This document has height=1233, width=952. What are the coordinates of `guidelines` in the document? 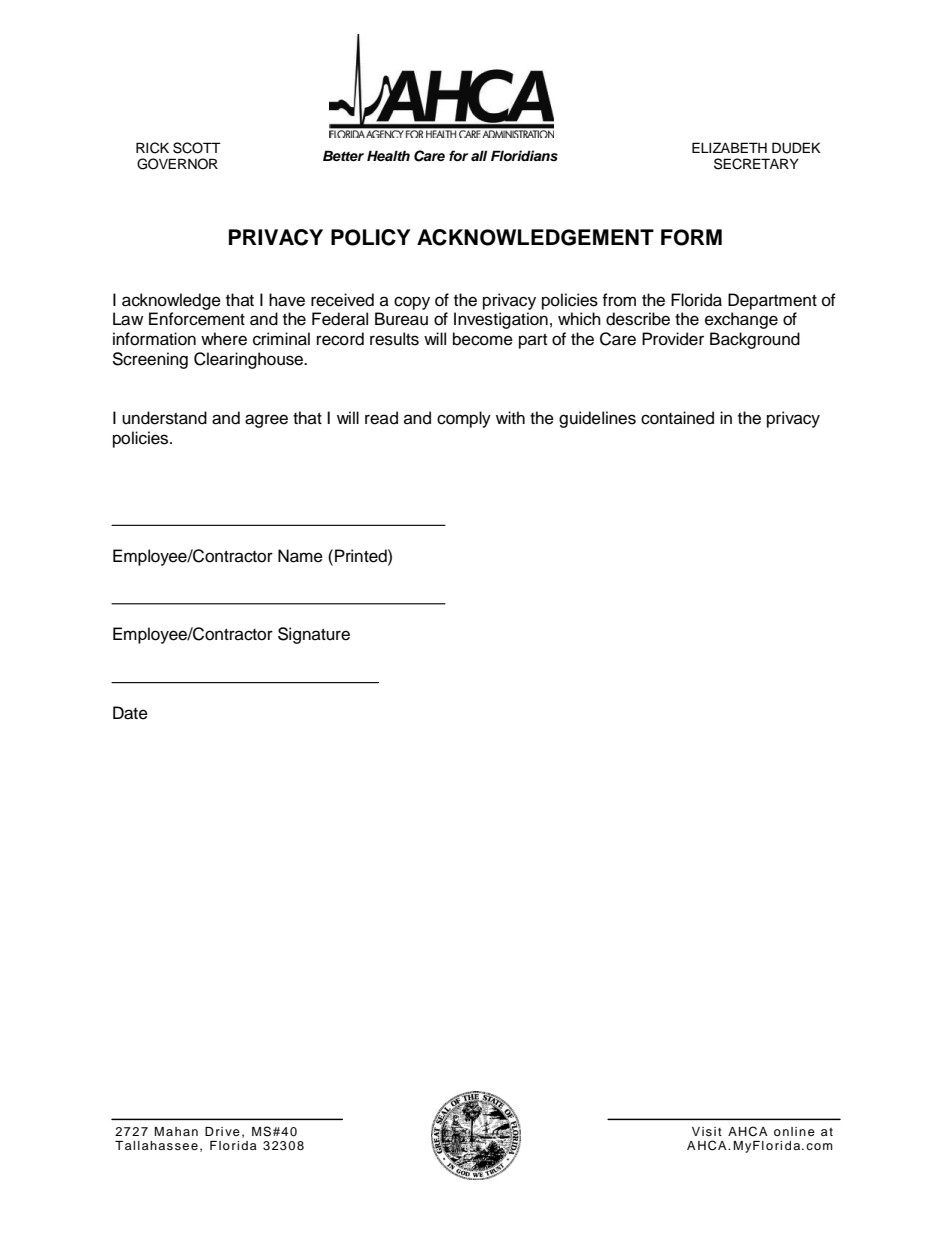 It's located at (597, 419).
